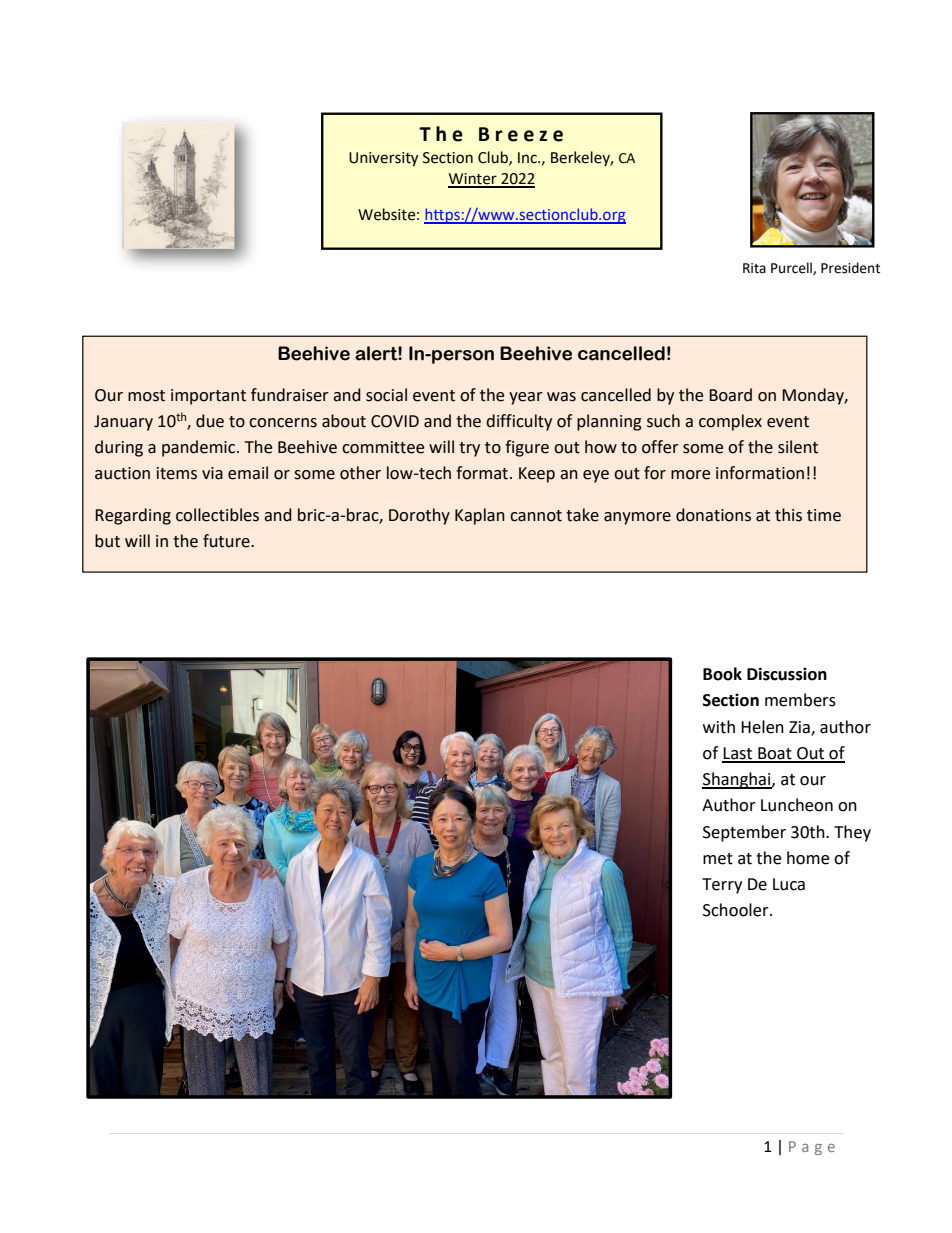 The image size is (952, 1233). Describe the element at coordinates (718, 859) in the screenshot. I see `met` at that location.
